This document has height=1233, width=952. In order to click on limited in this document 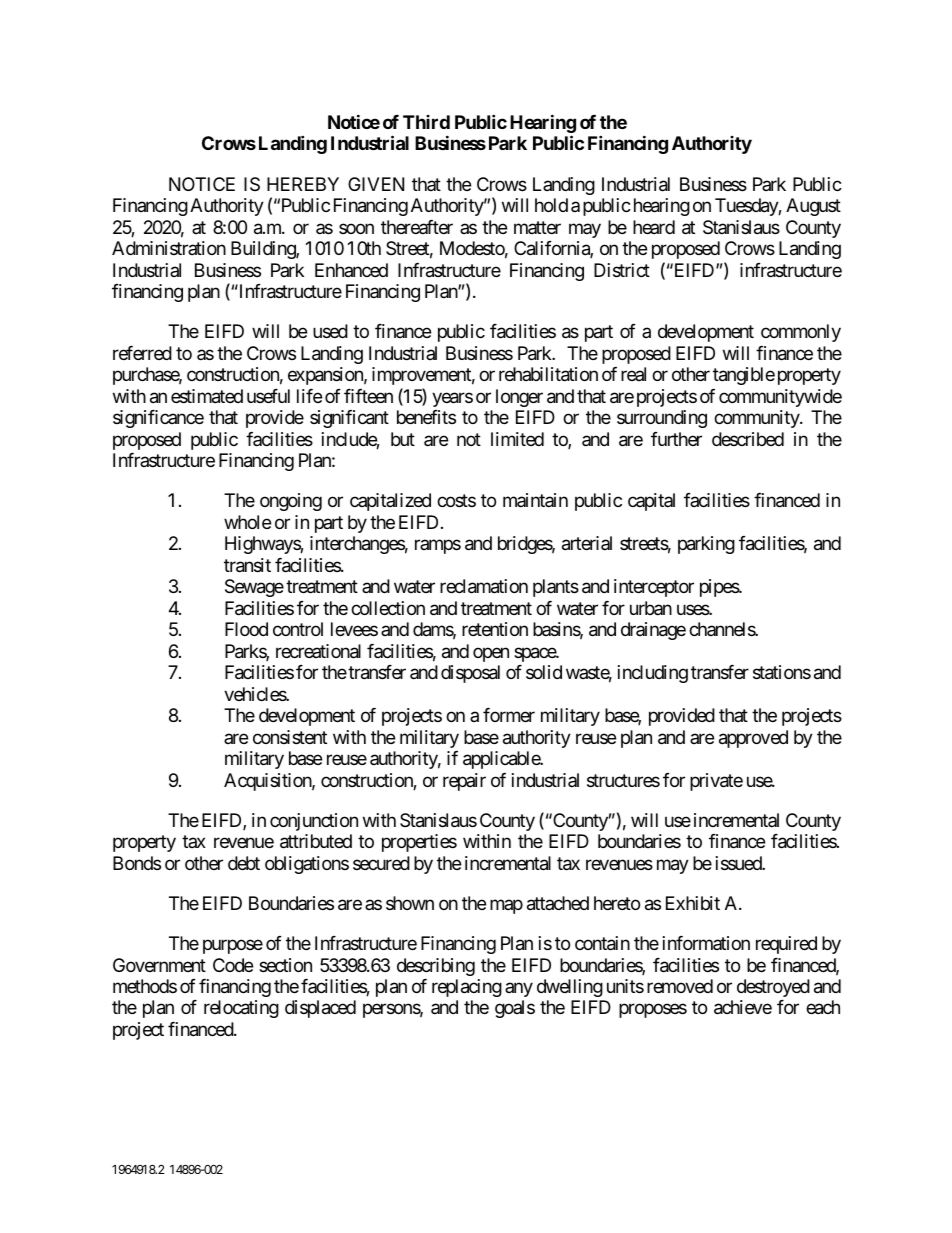, I will do `click(517, 439)`.
